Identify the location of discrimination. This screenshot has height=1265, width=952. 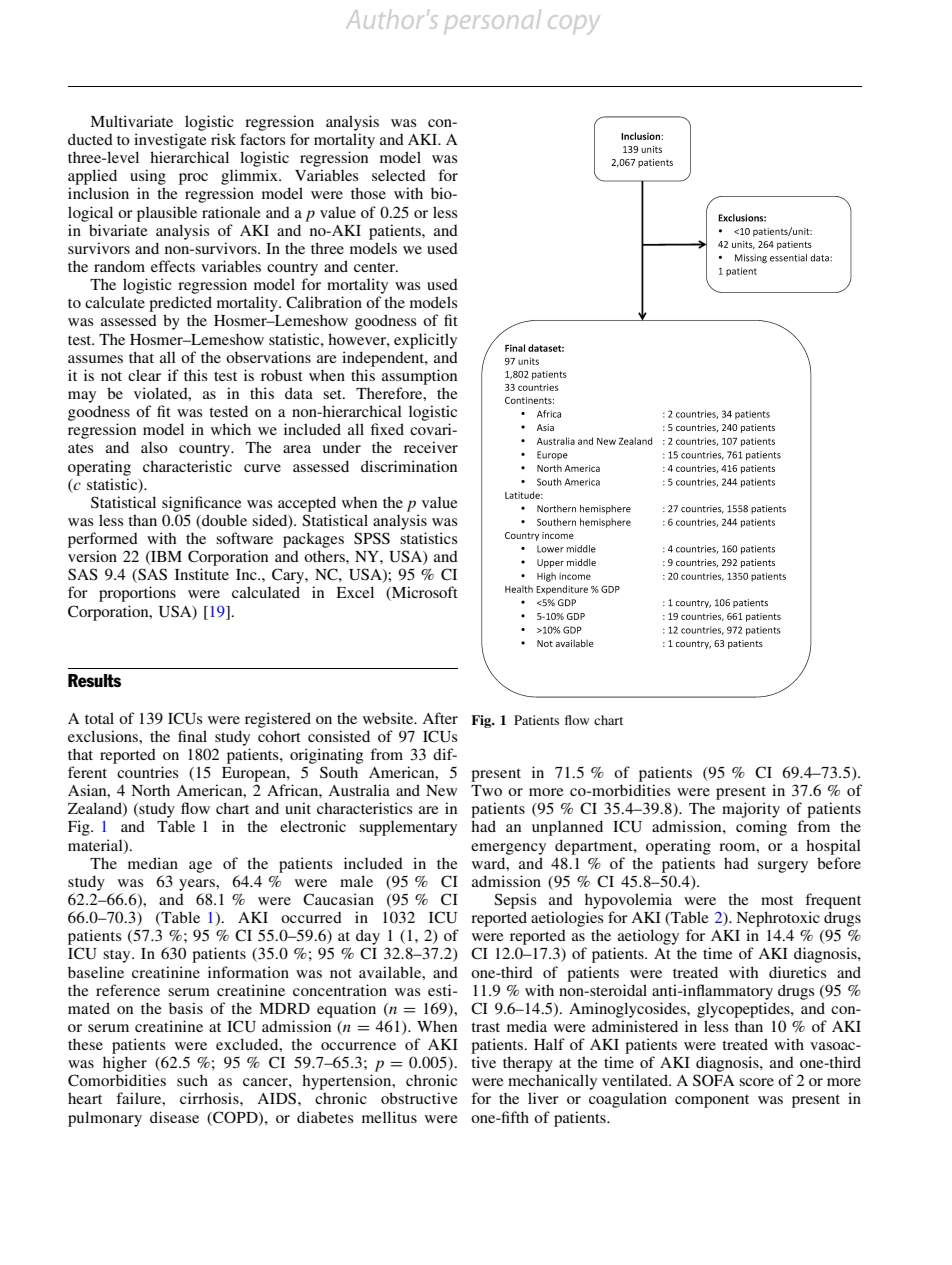
(409, 466).
